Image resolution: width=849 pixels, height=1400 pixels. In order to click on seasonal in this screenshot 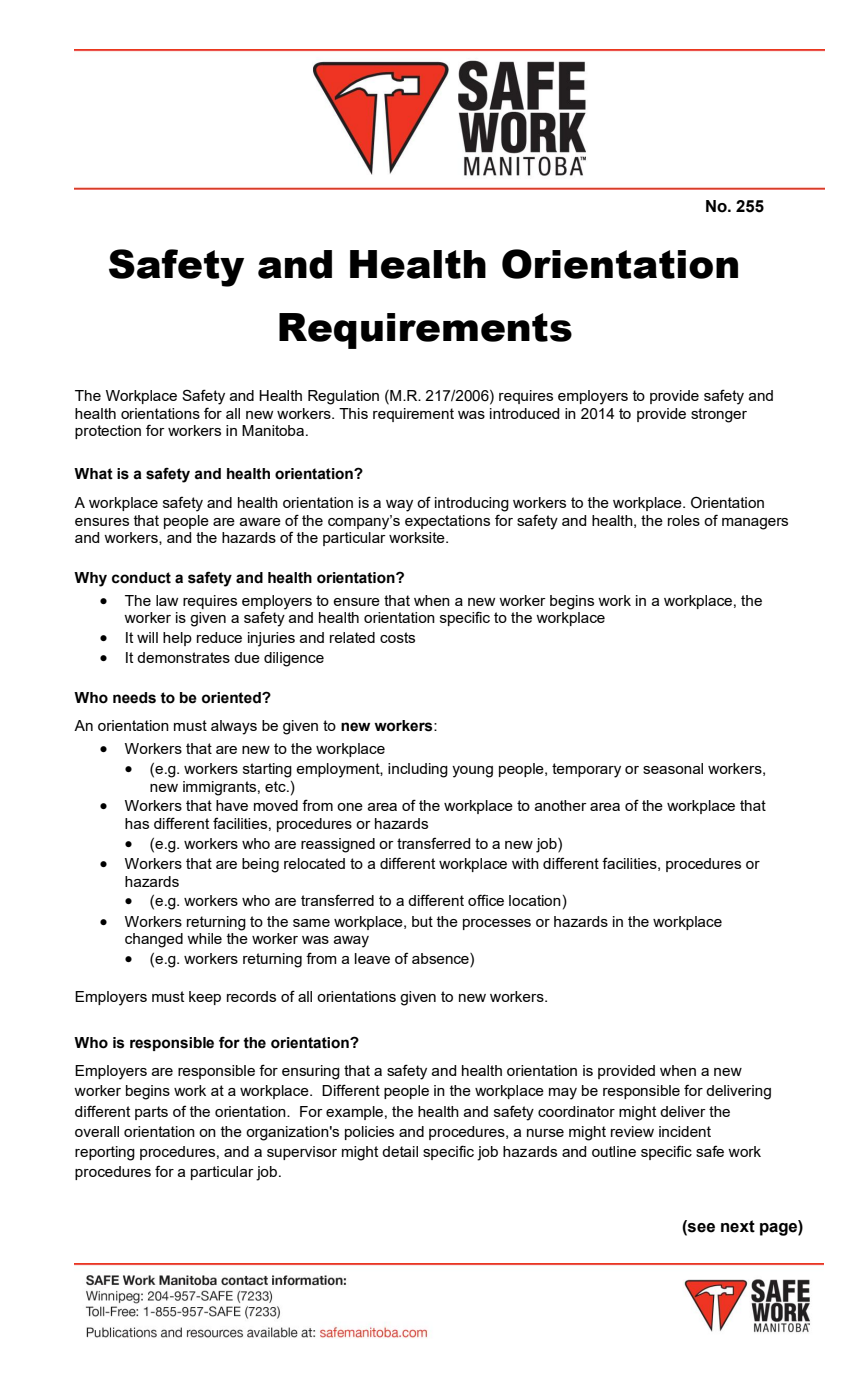, I will do `click(673, 768)`.
